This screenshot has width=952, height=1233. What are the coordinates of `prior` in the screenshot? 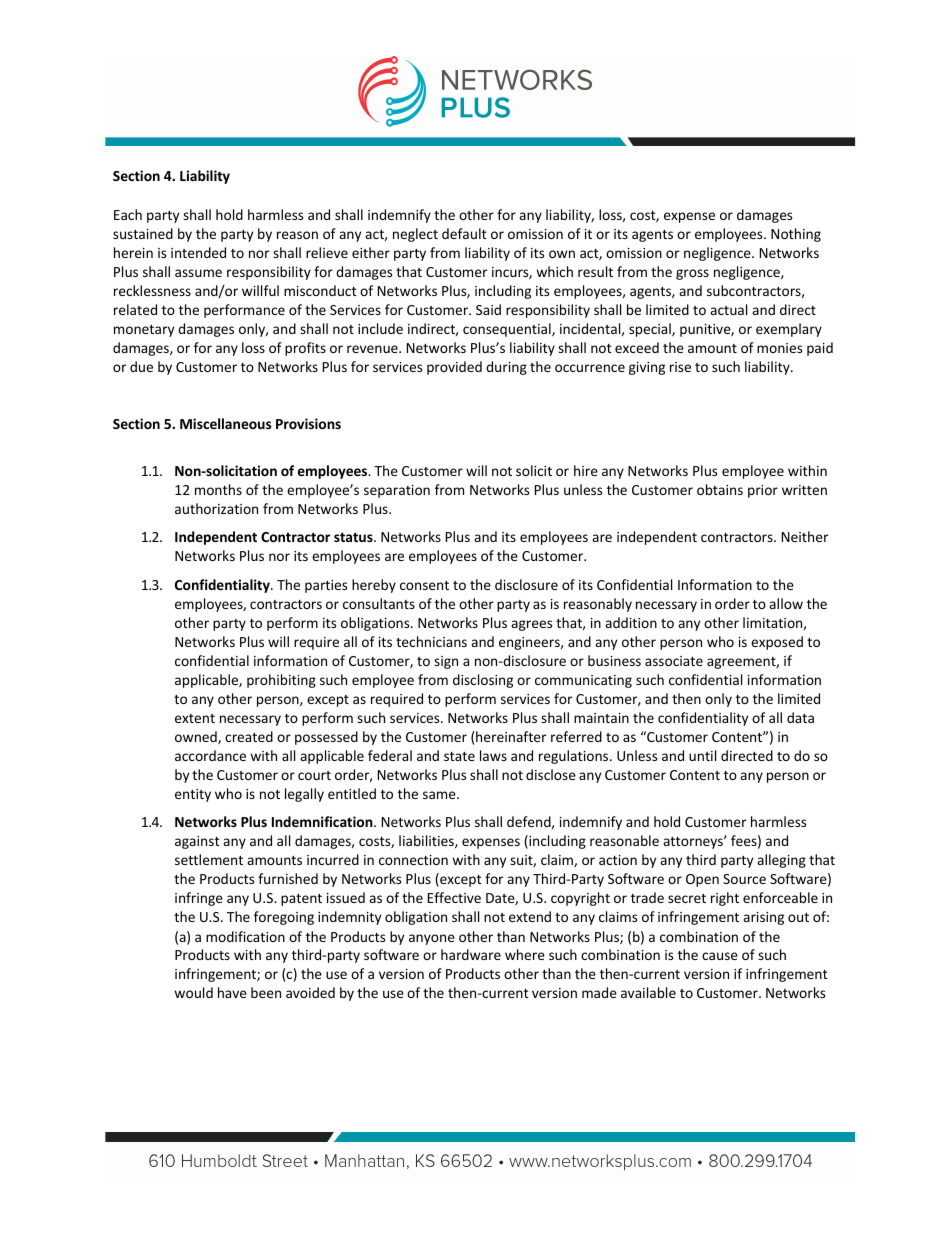 It's located at (763, 491).
